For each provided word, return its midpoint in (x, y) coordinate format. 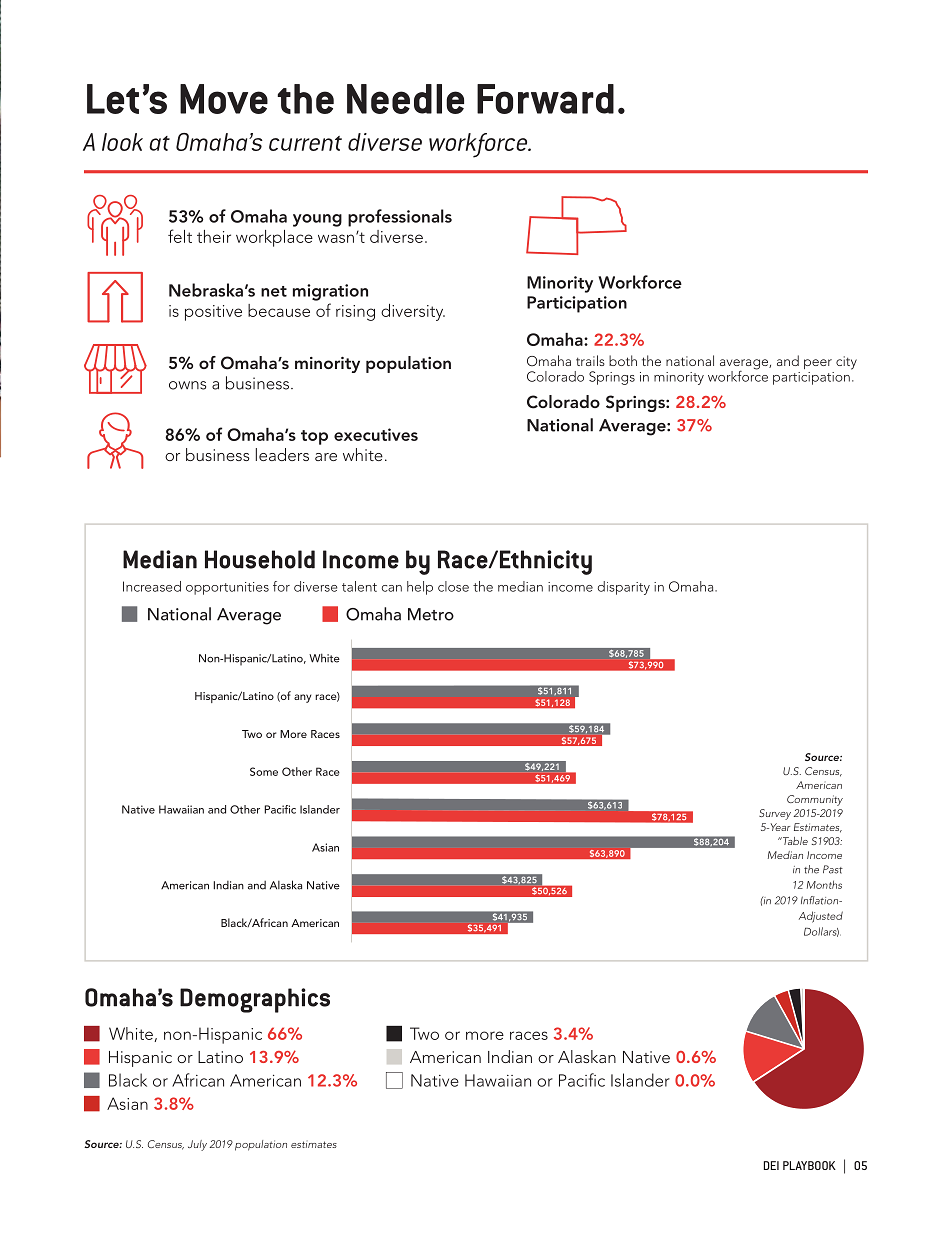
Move (224, 99)
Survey (775, 814)
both (623, 360)
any (302, 698)
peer (818, 364)
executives (376, 434)
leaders (282, 454)
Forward (545, 99)
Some (264, 771)
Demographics (255, 1000)
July (197, 1145)
